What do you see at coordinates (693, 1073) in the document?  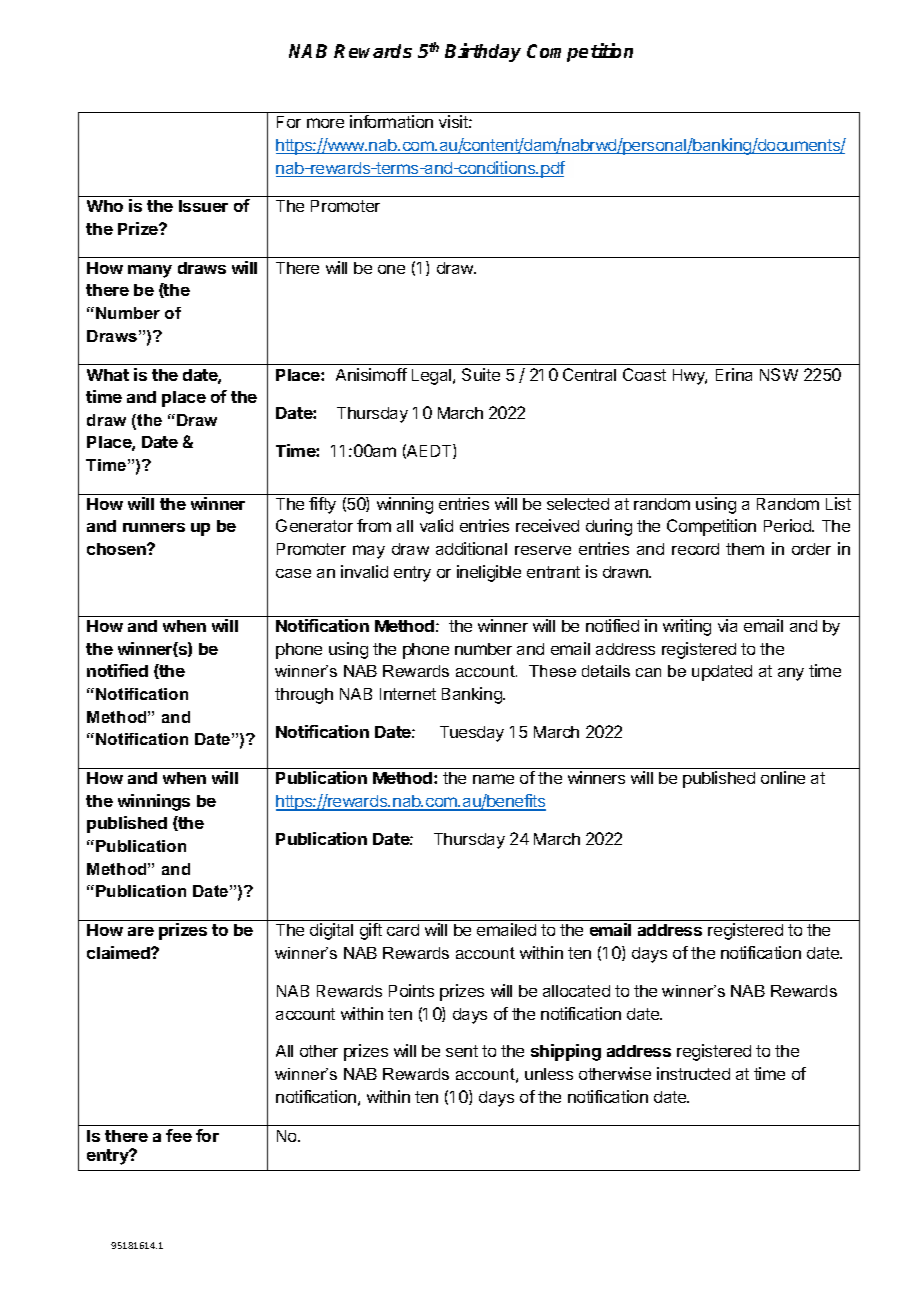 I see `instructed` at bounding box center [693, 1073].
